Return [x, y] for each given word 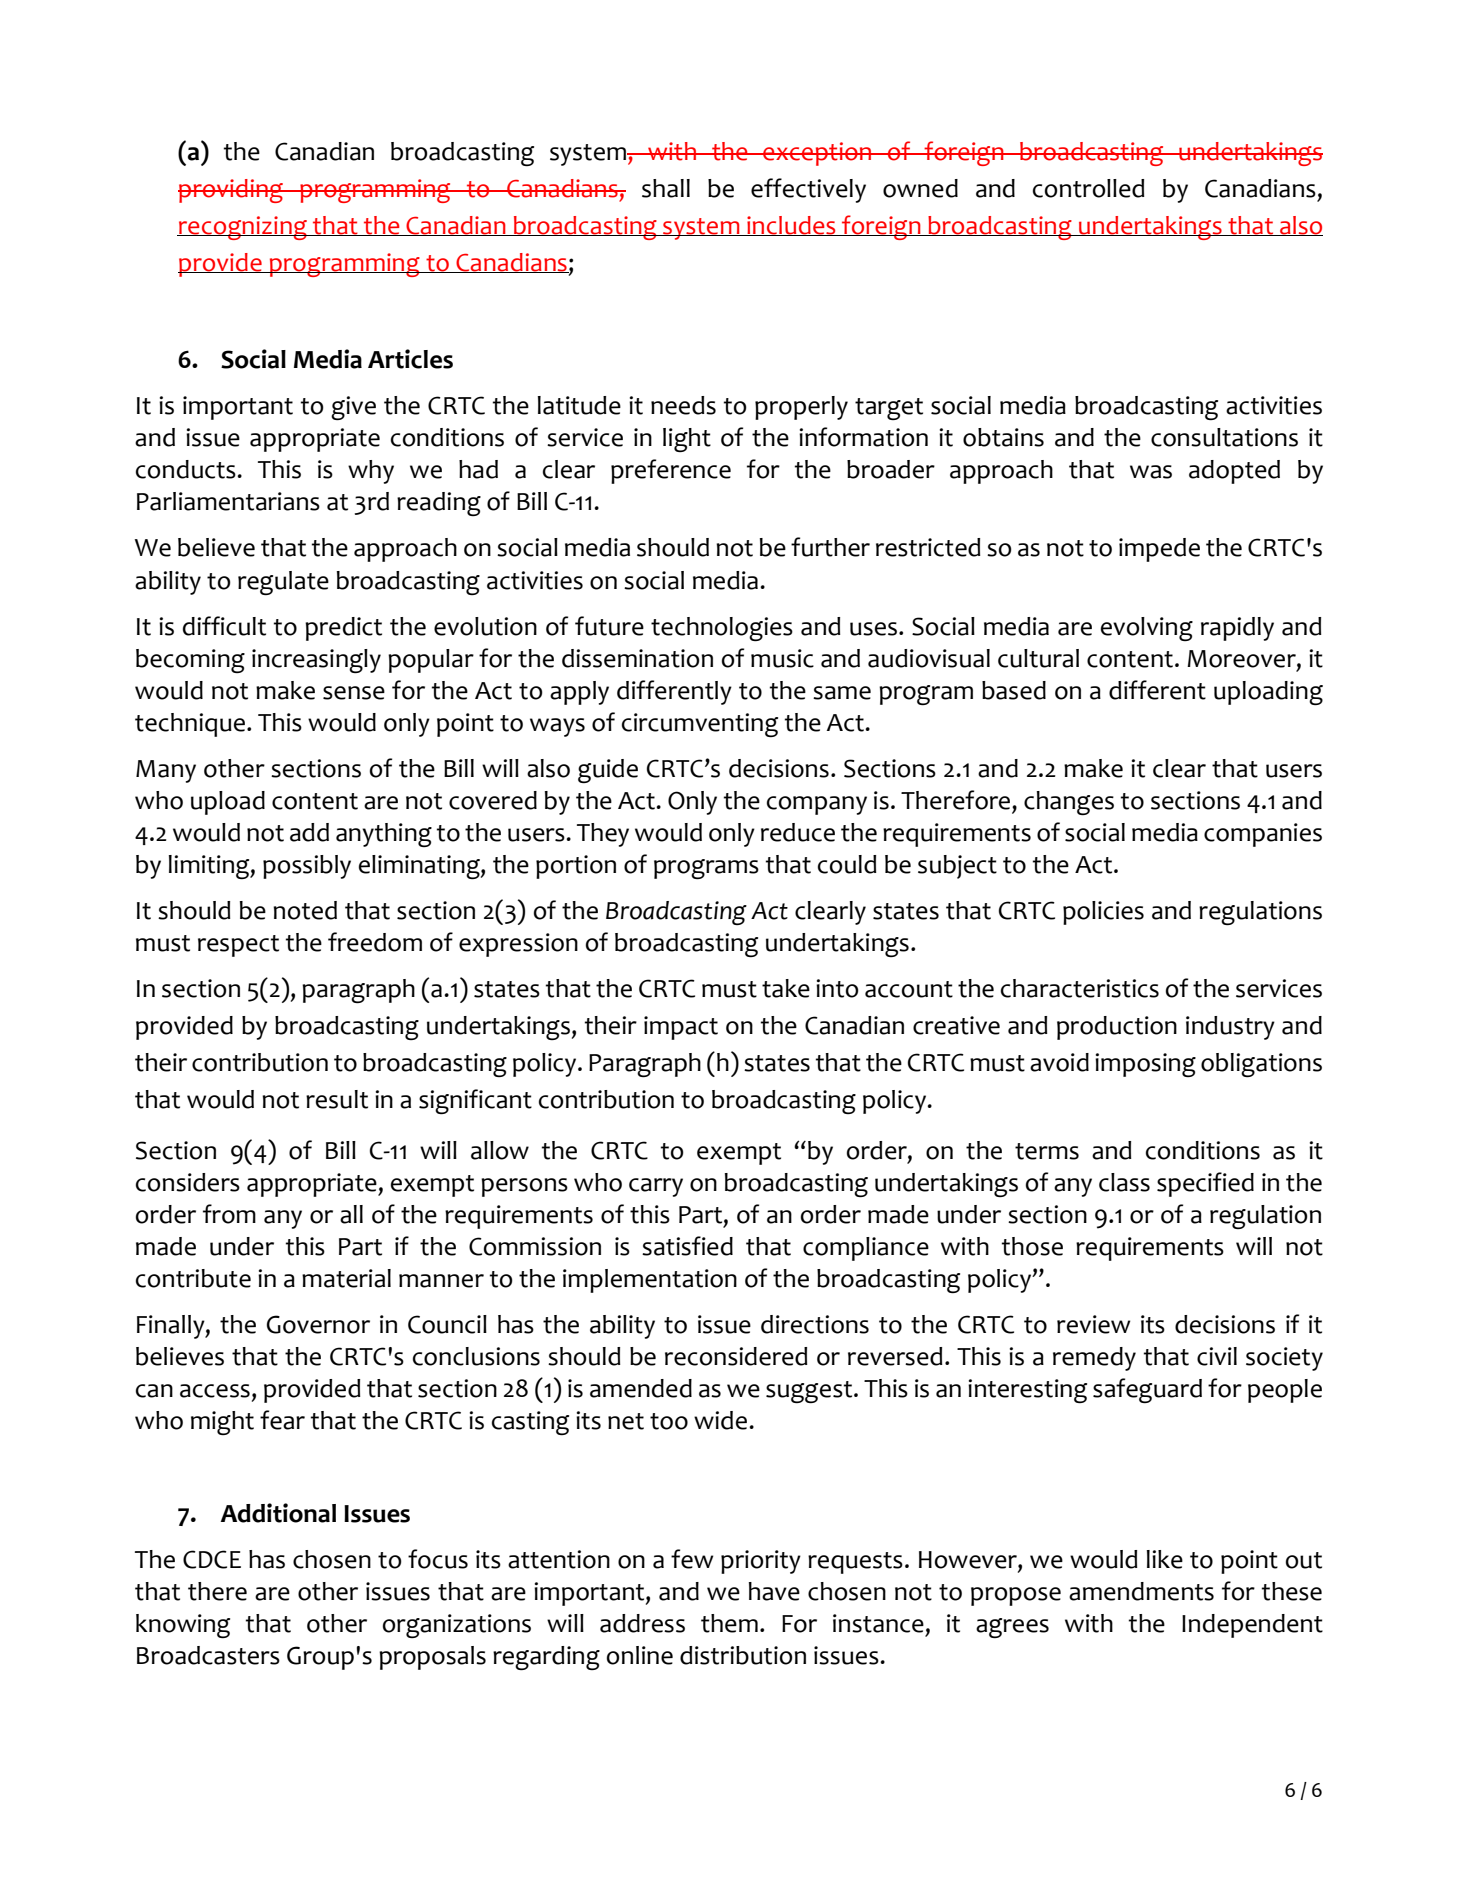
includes [791, 226]
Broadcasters [208, 1655]
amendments [1141, 1591]
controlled [1089, 188]
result [337, 1099]
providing [231, 191]
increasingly [316, 661]
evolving [1147, 629]
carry [656, 1187]
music [782, 658]
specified [1205, 1184]
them [729, 1623]
